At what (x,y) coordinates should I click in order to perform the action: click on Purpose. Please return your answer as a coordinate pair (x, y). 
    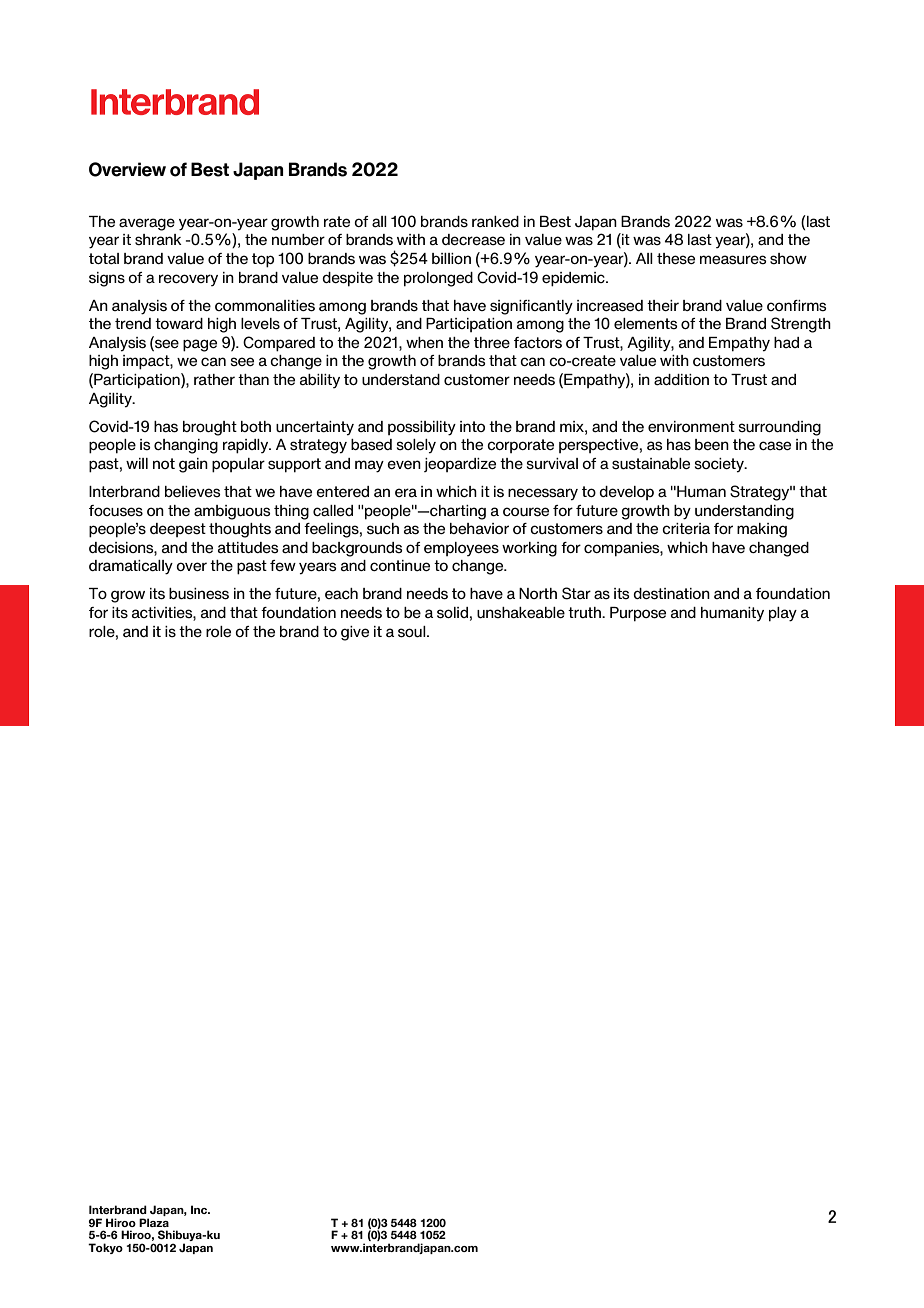
    Looking at the image, I should click on (638, 614).
